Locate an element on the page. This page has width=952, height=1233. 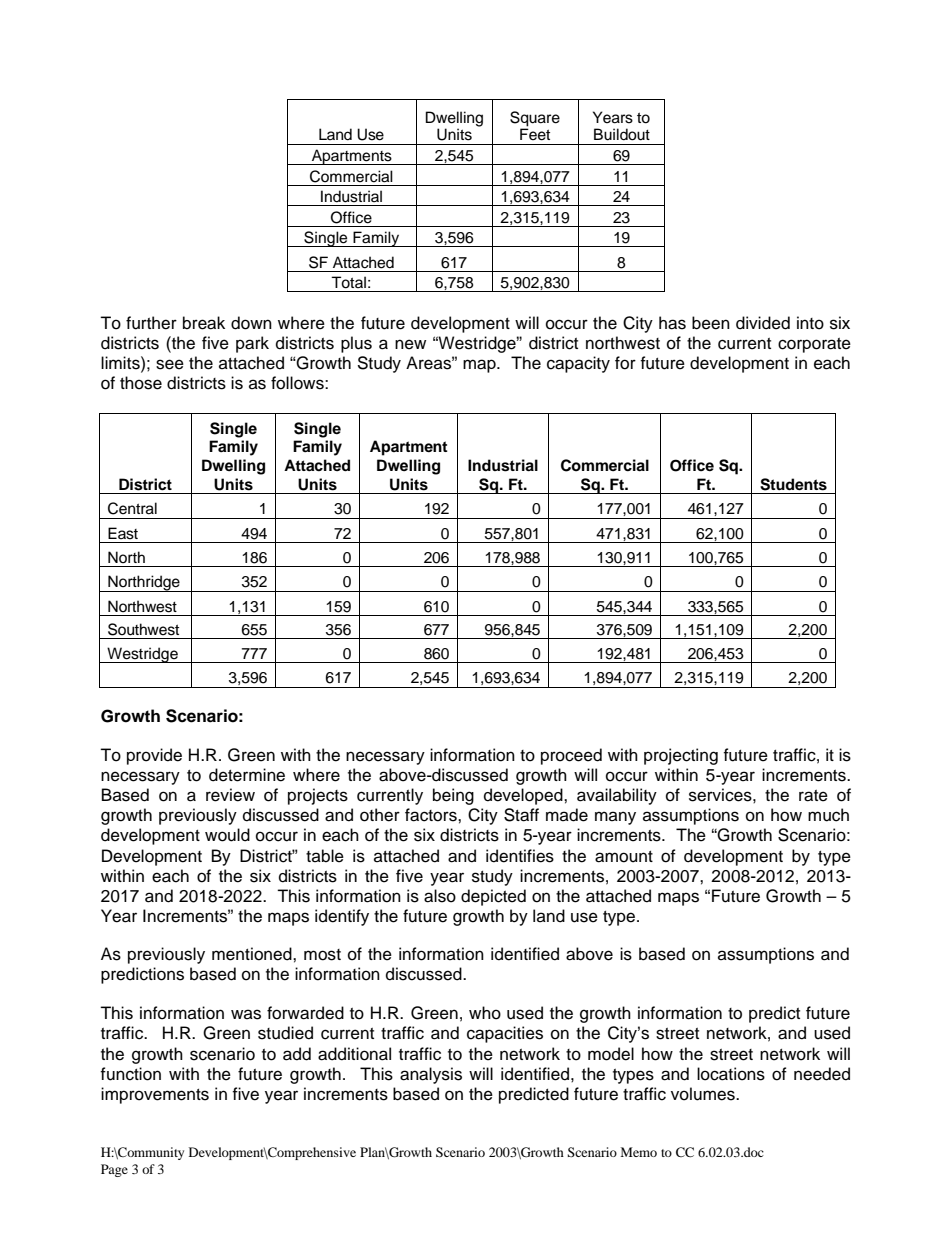
proceed is located at coordinates (571, 756).
